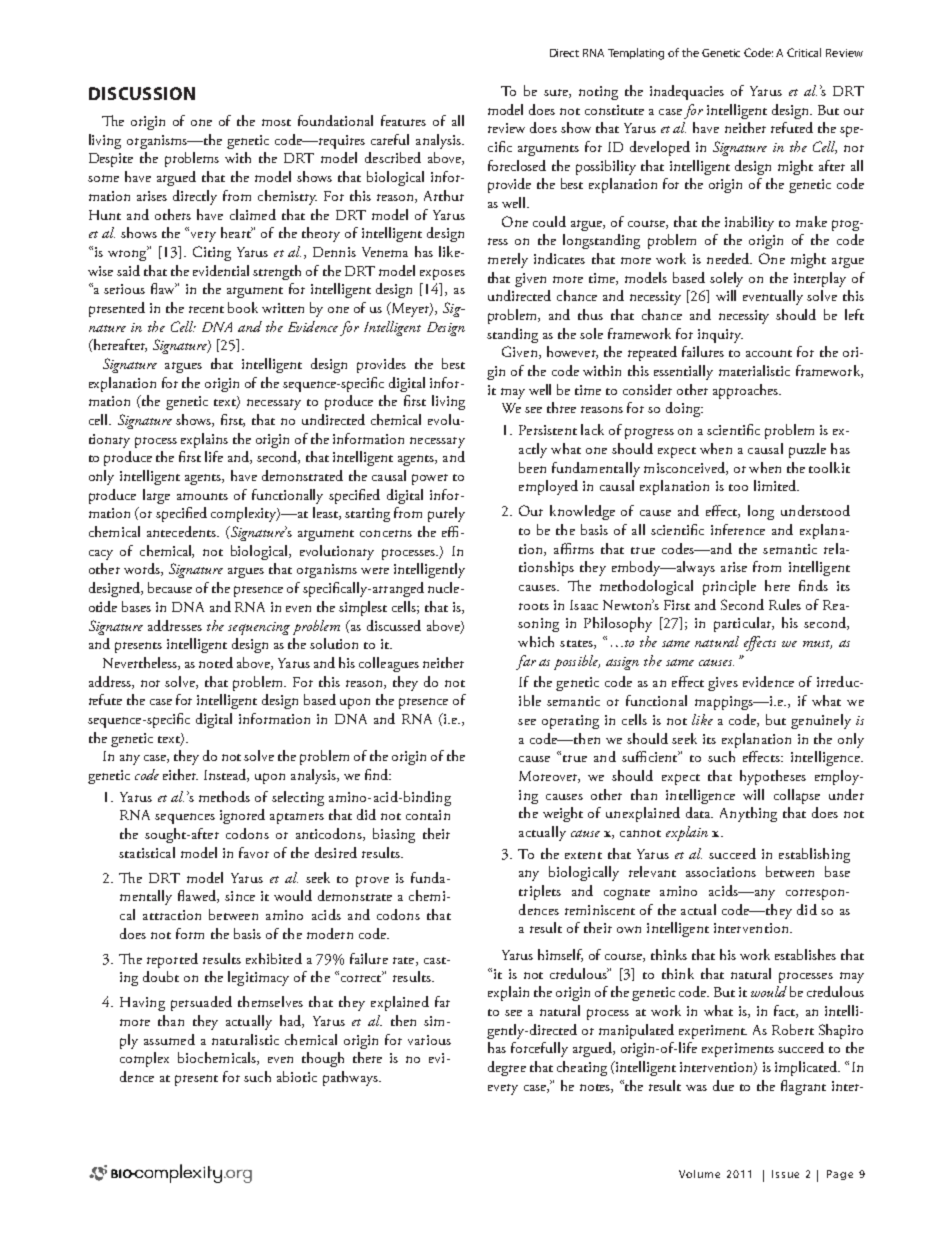 The image size is (952, 1233). I want to click on contain, so click(428, 815).
